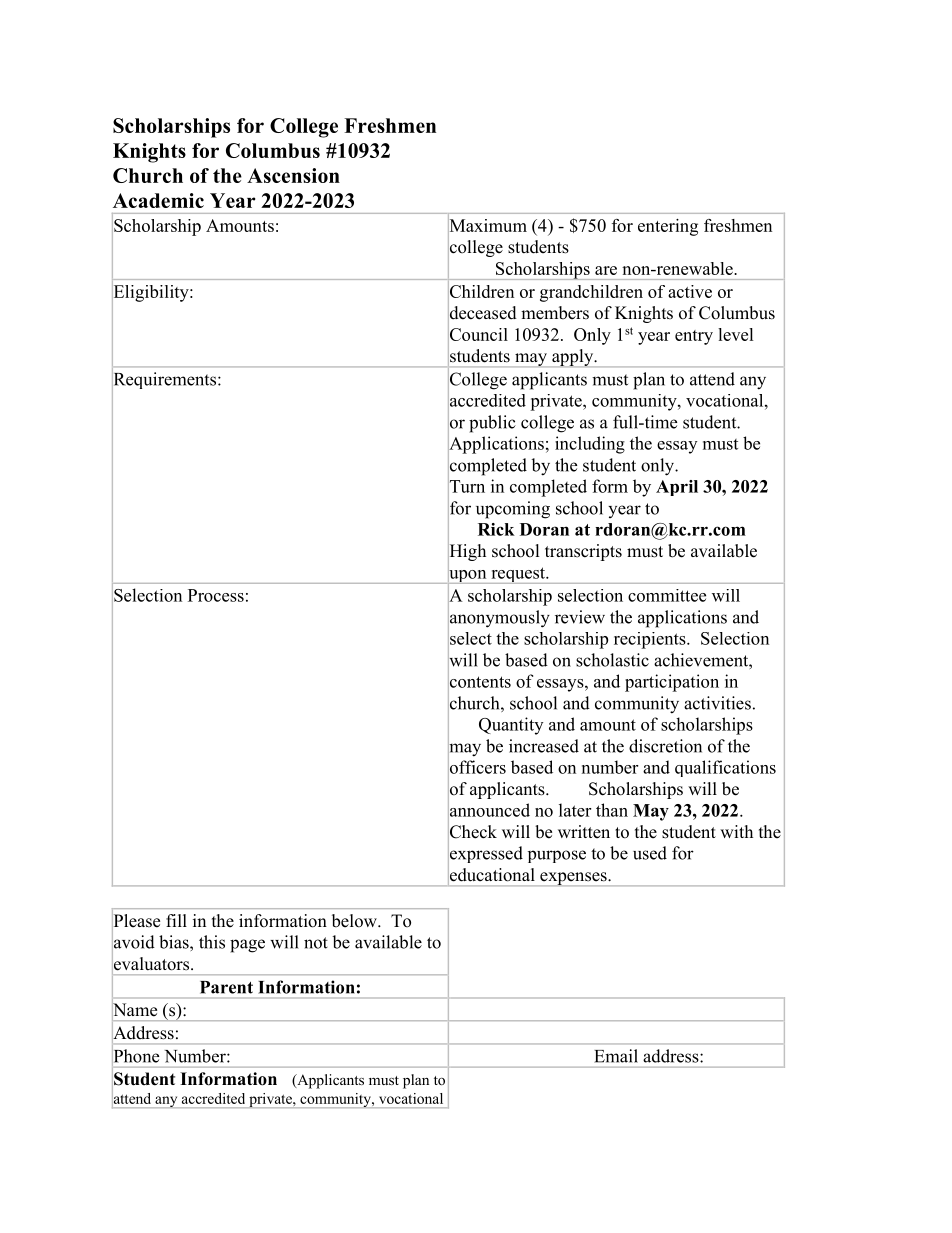 The width and height of the document is (952, 1233). Describe the element at coordinates (176, 920) in the document. I see `fill` at that location.
